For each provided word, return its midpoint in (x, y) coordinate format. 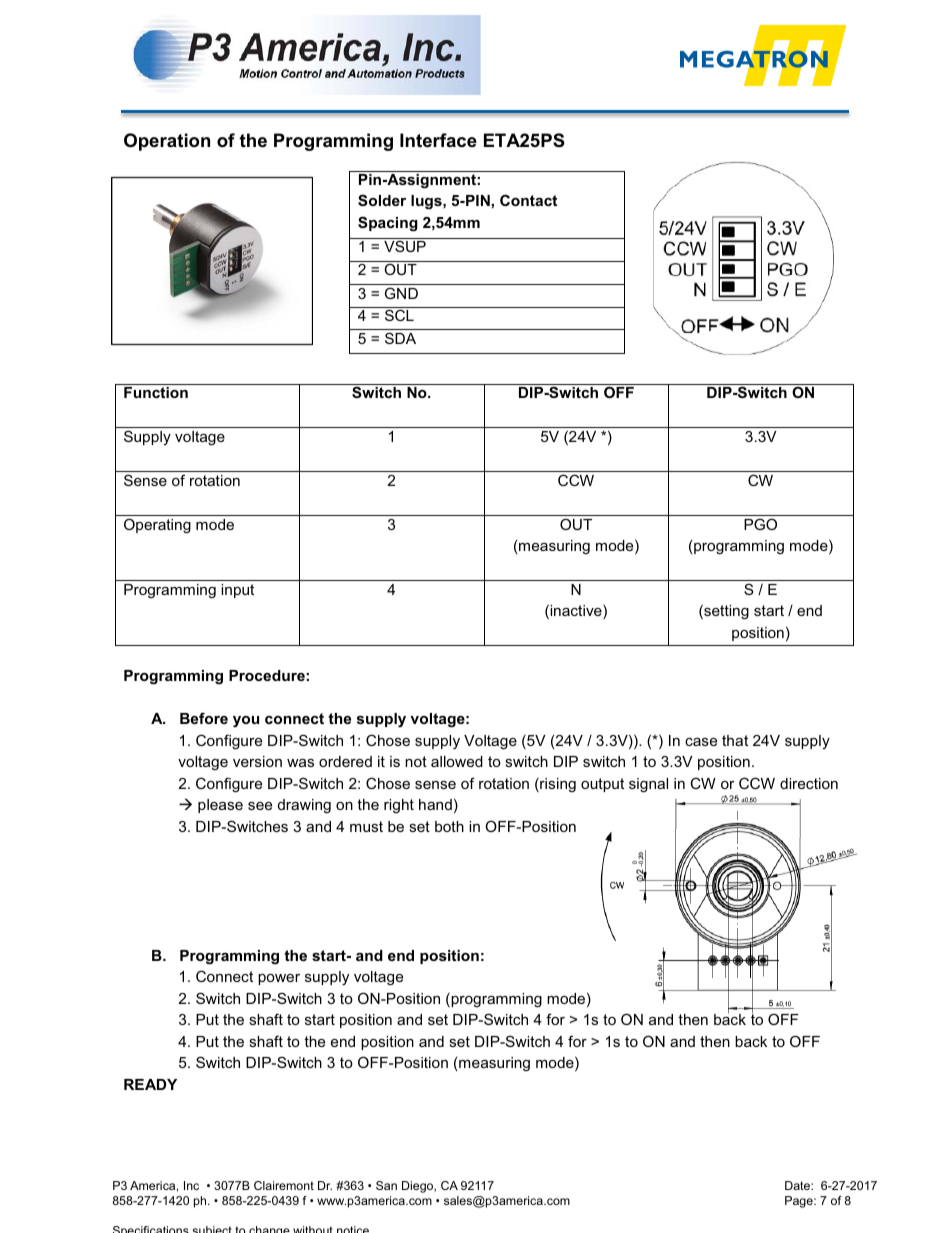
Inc (191, 1185)
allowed (457, 761)
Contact (528, 200)
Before (204, 718)
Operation (167, 142)
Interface (438, 140)
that (735, 740)
